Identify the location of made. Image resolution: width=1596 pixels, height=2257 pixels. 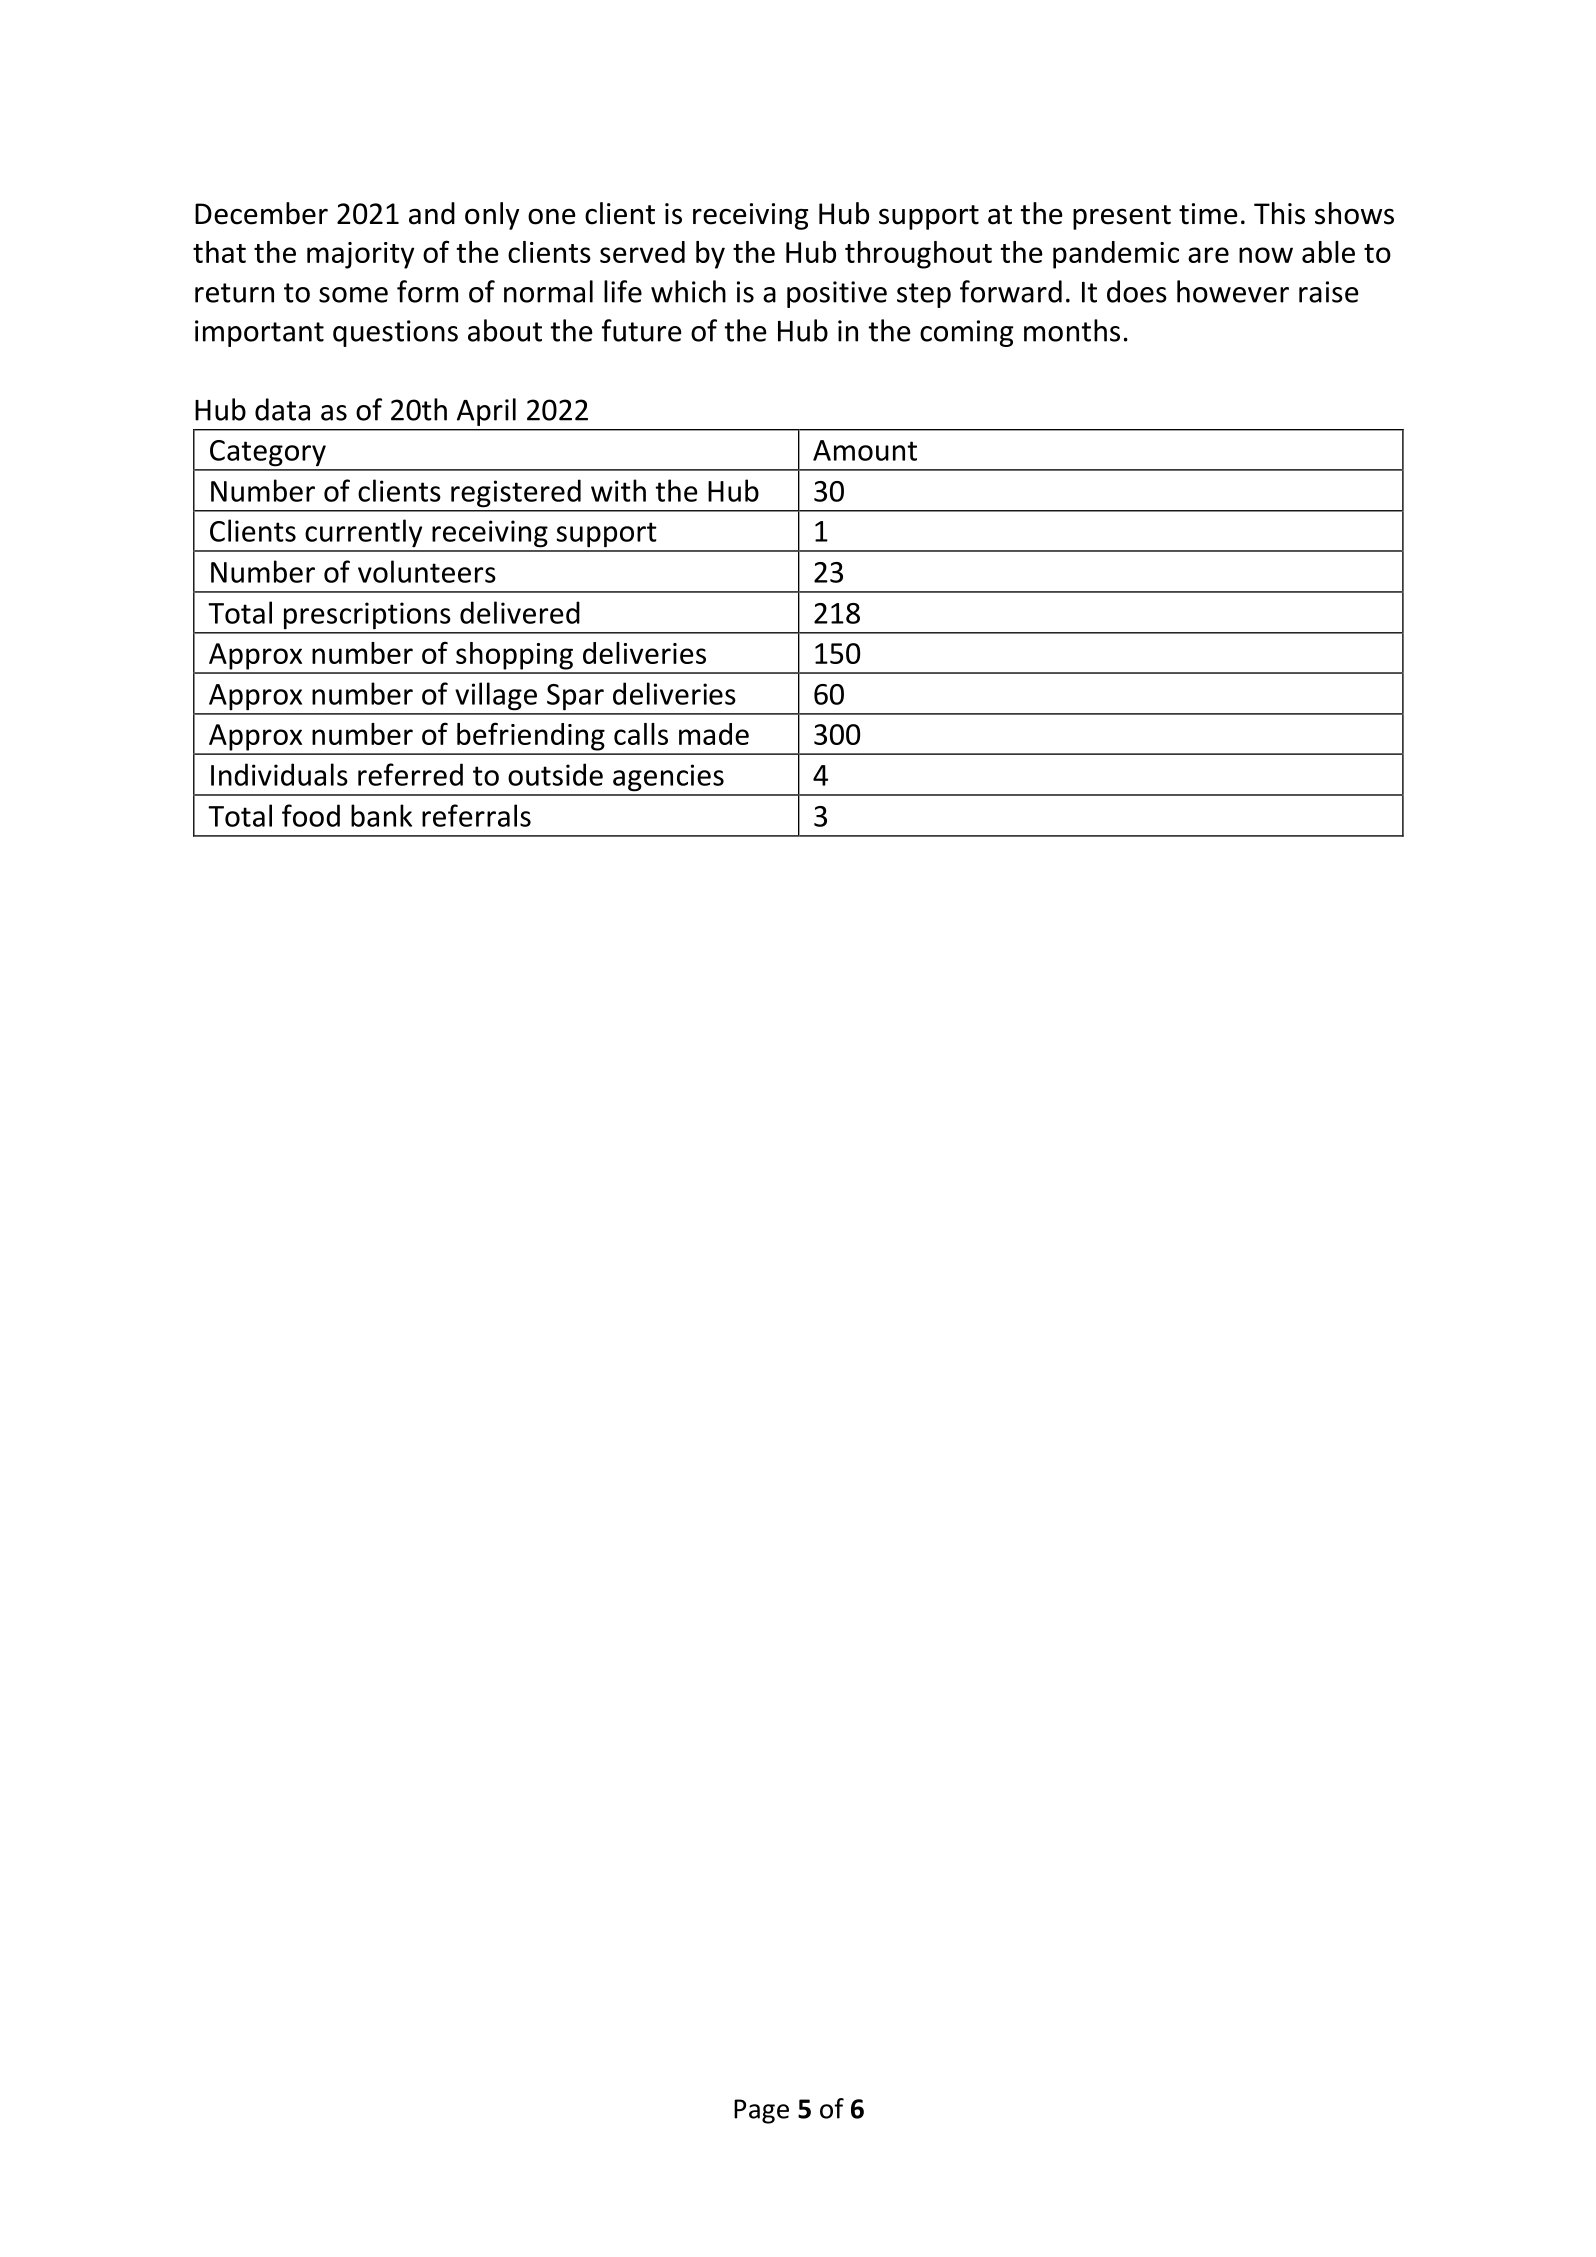
(714, 734).
